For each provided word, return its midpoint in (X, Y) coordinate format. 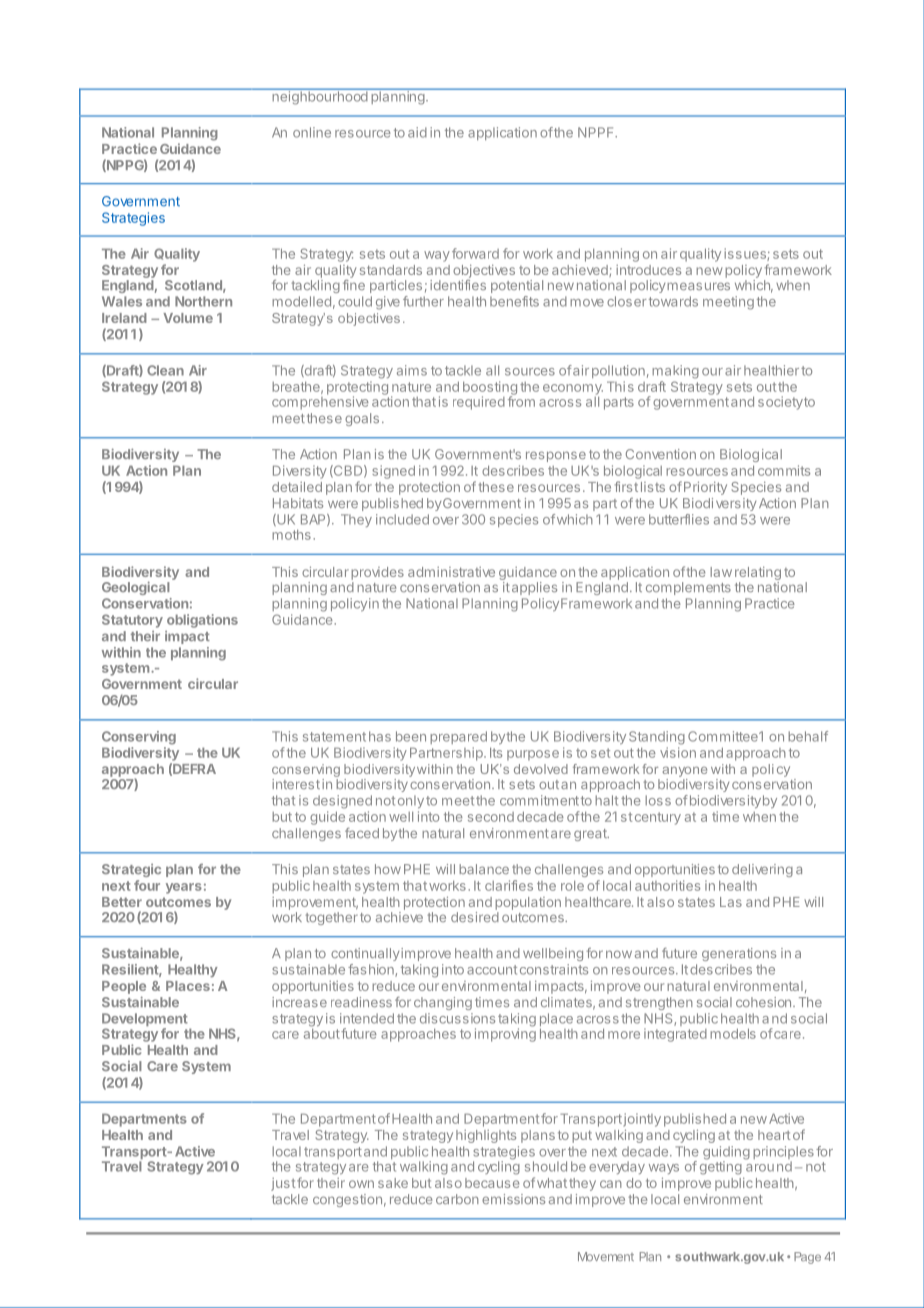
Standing (657, 738)
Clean (165, 370)
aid (417, 132)
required (479, 403)
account (492, 970)
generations (739, 954)
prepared (458, 737)
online (312, 132)
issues (746, 254)
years (184, 888)
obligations (202, 621)
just (283, 1184)
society (780, 403)
